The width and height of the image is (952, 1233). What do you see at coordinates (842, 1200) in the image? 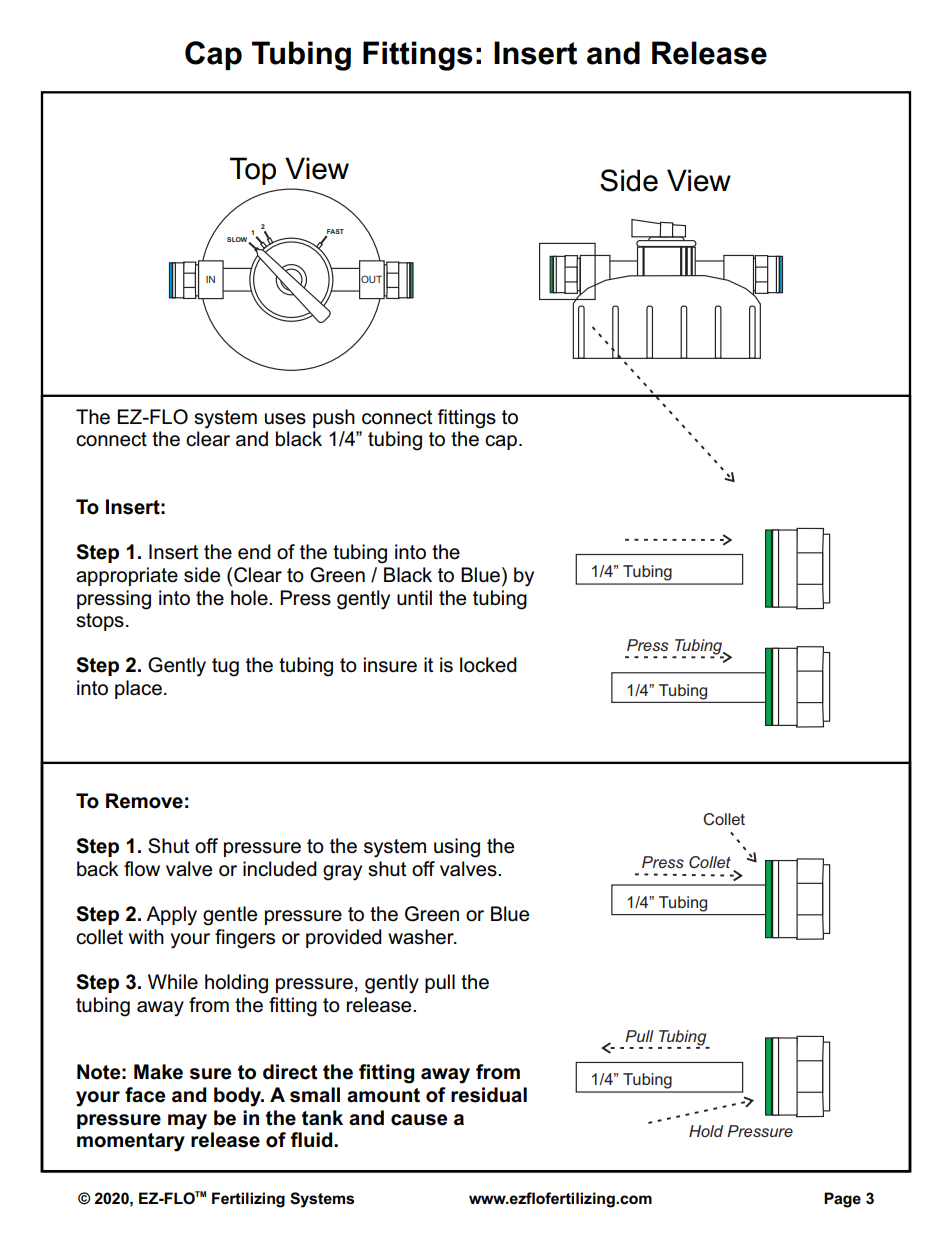
I see `Page` at bounding box center [842, 1200].
